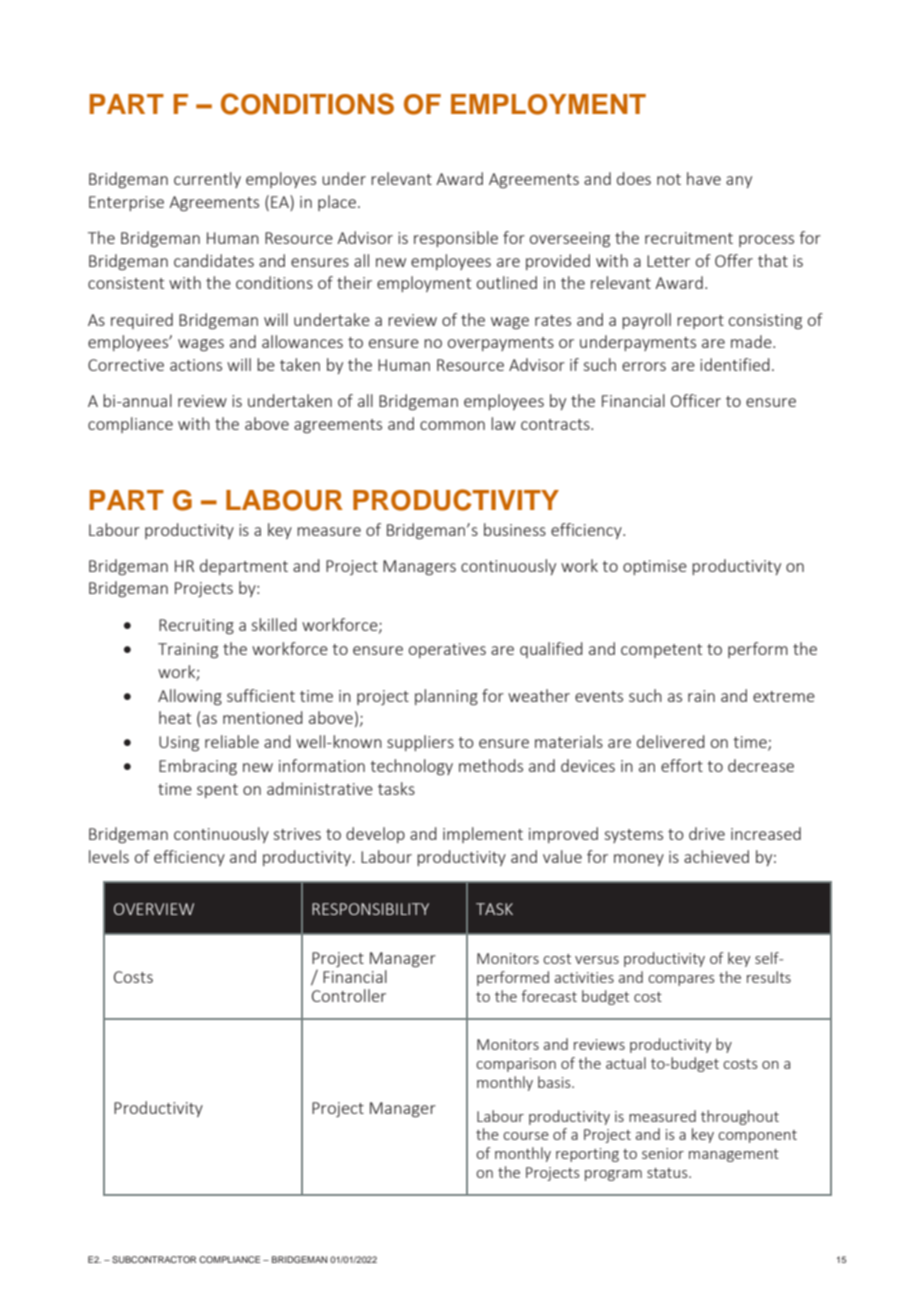 This page has height=1307, width=924. What do you see at coordinates (154, 909) in the page?
I see `OVERVIEW` at bounding box center [154, 909].
